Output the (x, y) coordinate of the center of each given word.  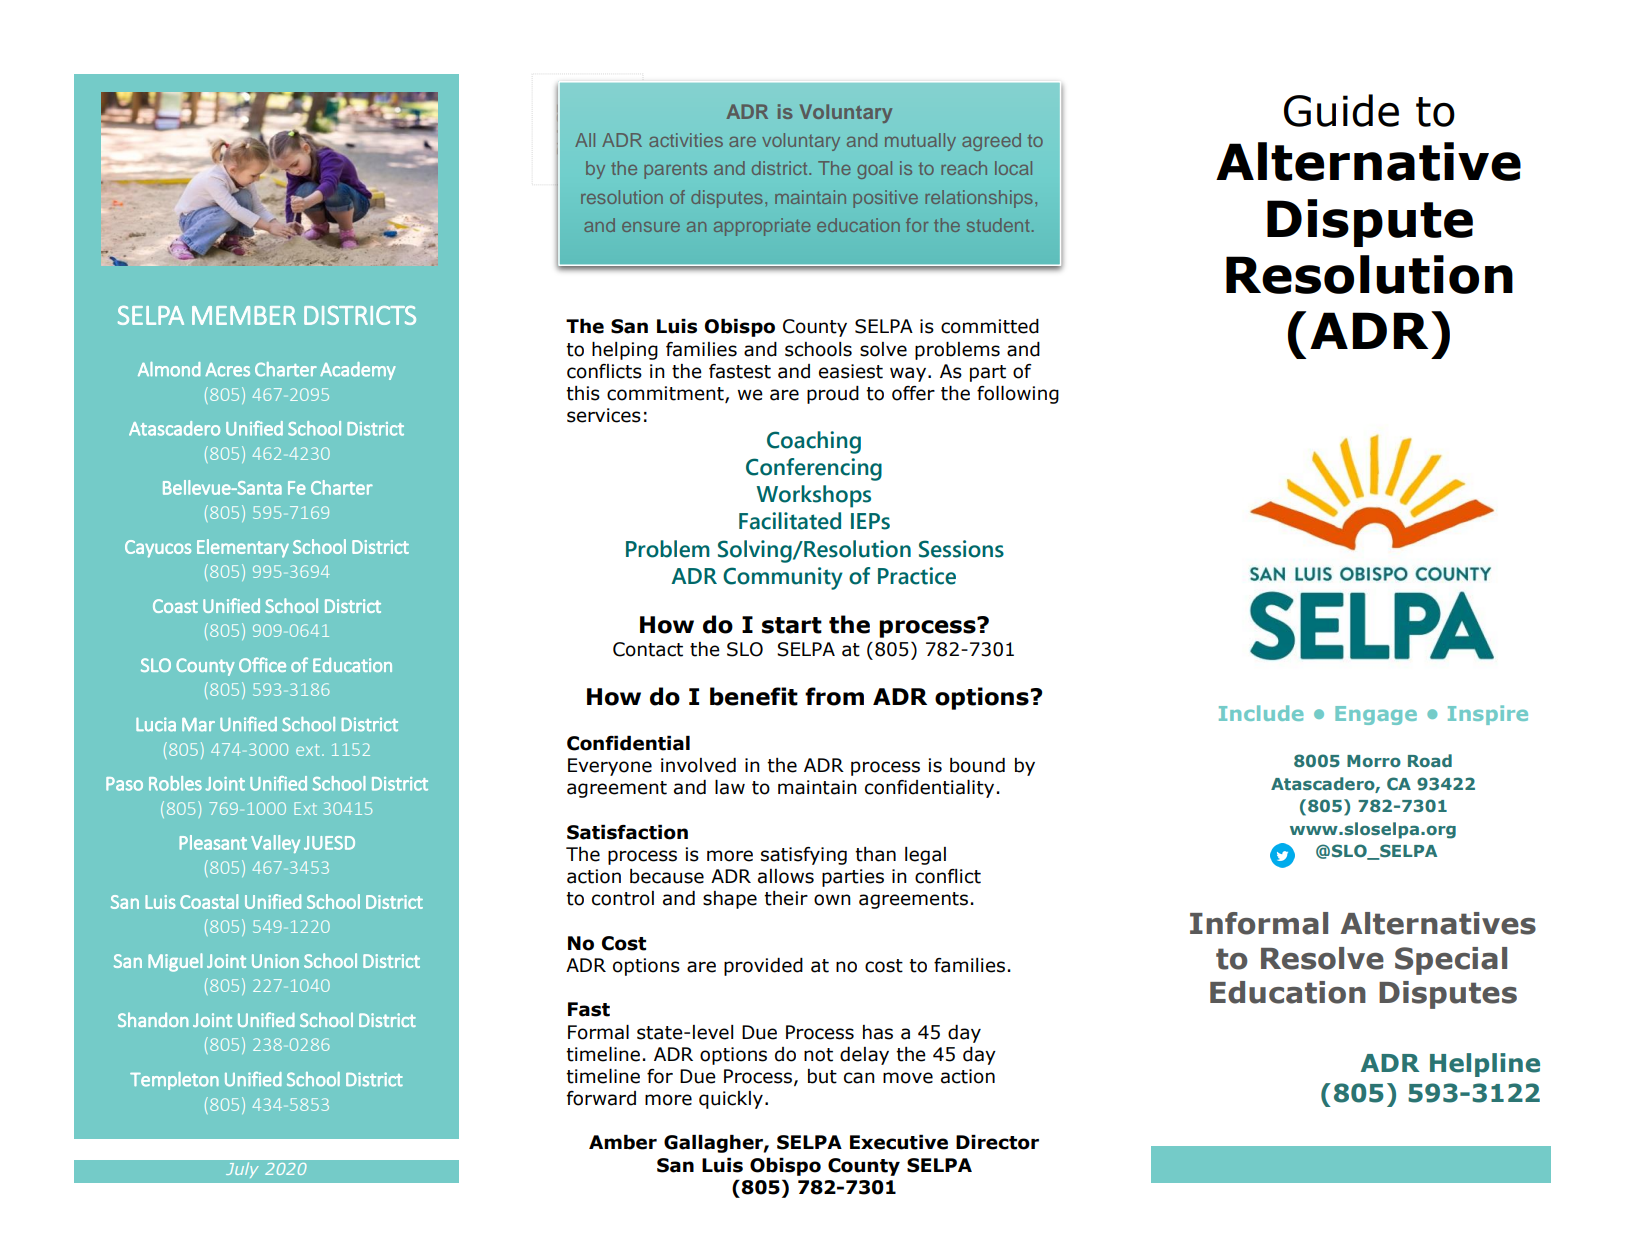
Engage (1376, 715)
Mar (198, 724)
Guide (1341, 110)
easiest (851, 371)
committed (990, 326)
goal (874, 170)
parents (675, 170)
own (832, 900)
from (834, 696)
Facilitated (790, 521)
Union (275, 961)
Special (1451, 961)
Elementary (243, 548)
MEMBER (244, 315)
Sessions (961, 549)
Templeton (174, 1081)
